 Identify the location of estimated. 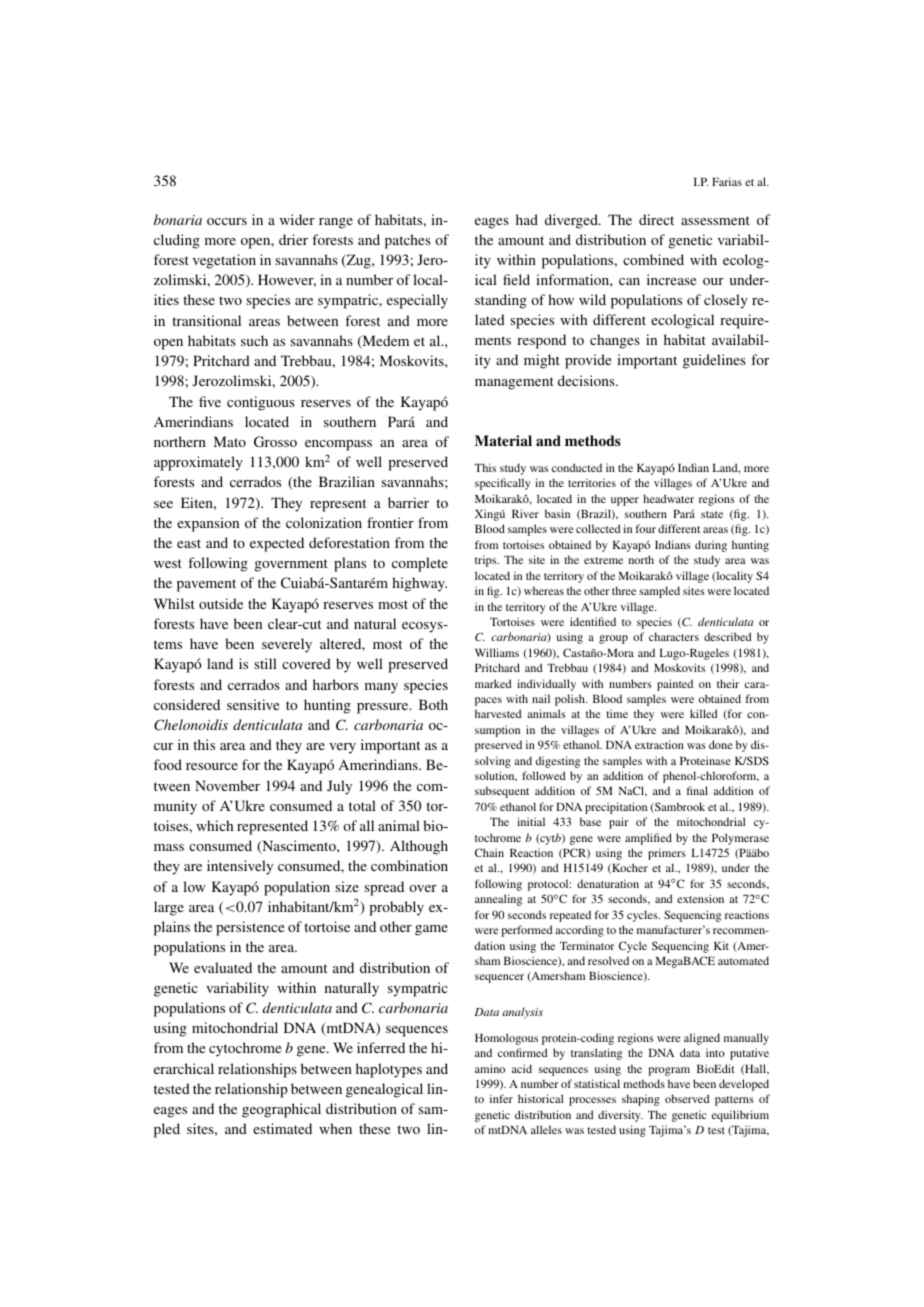
(282, 1128).
